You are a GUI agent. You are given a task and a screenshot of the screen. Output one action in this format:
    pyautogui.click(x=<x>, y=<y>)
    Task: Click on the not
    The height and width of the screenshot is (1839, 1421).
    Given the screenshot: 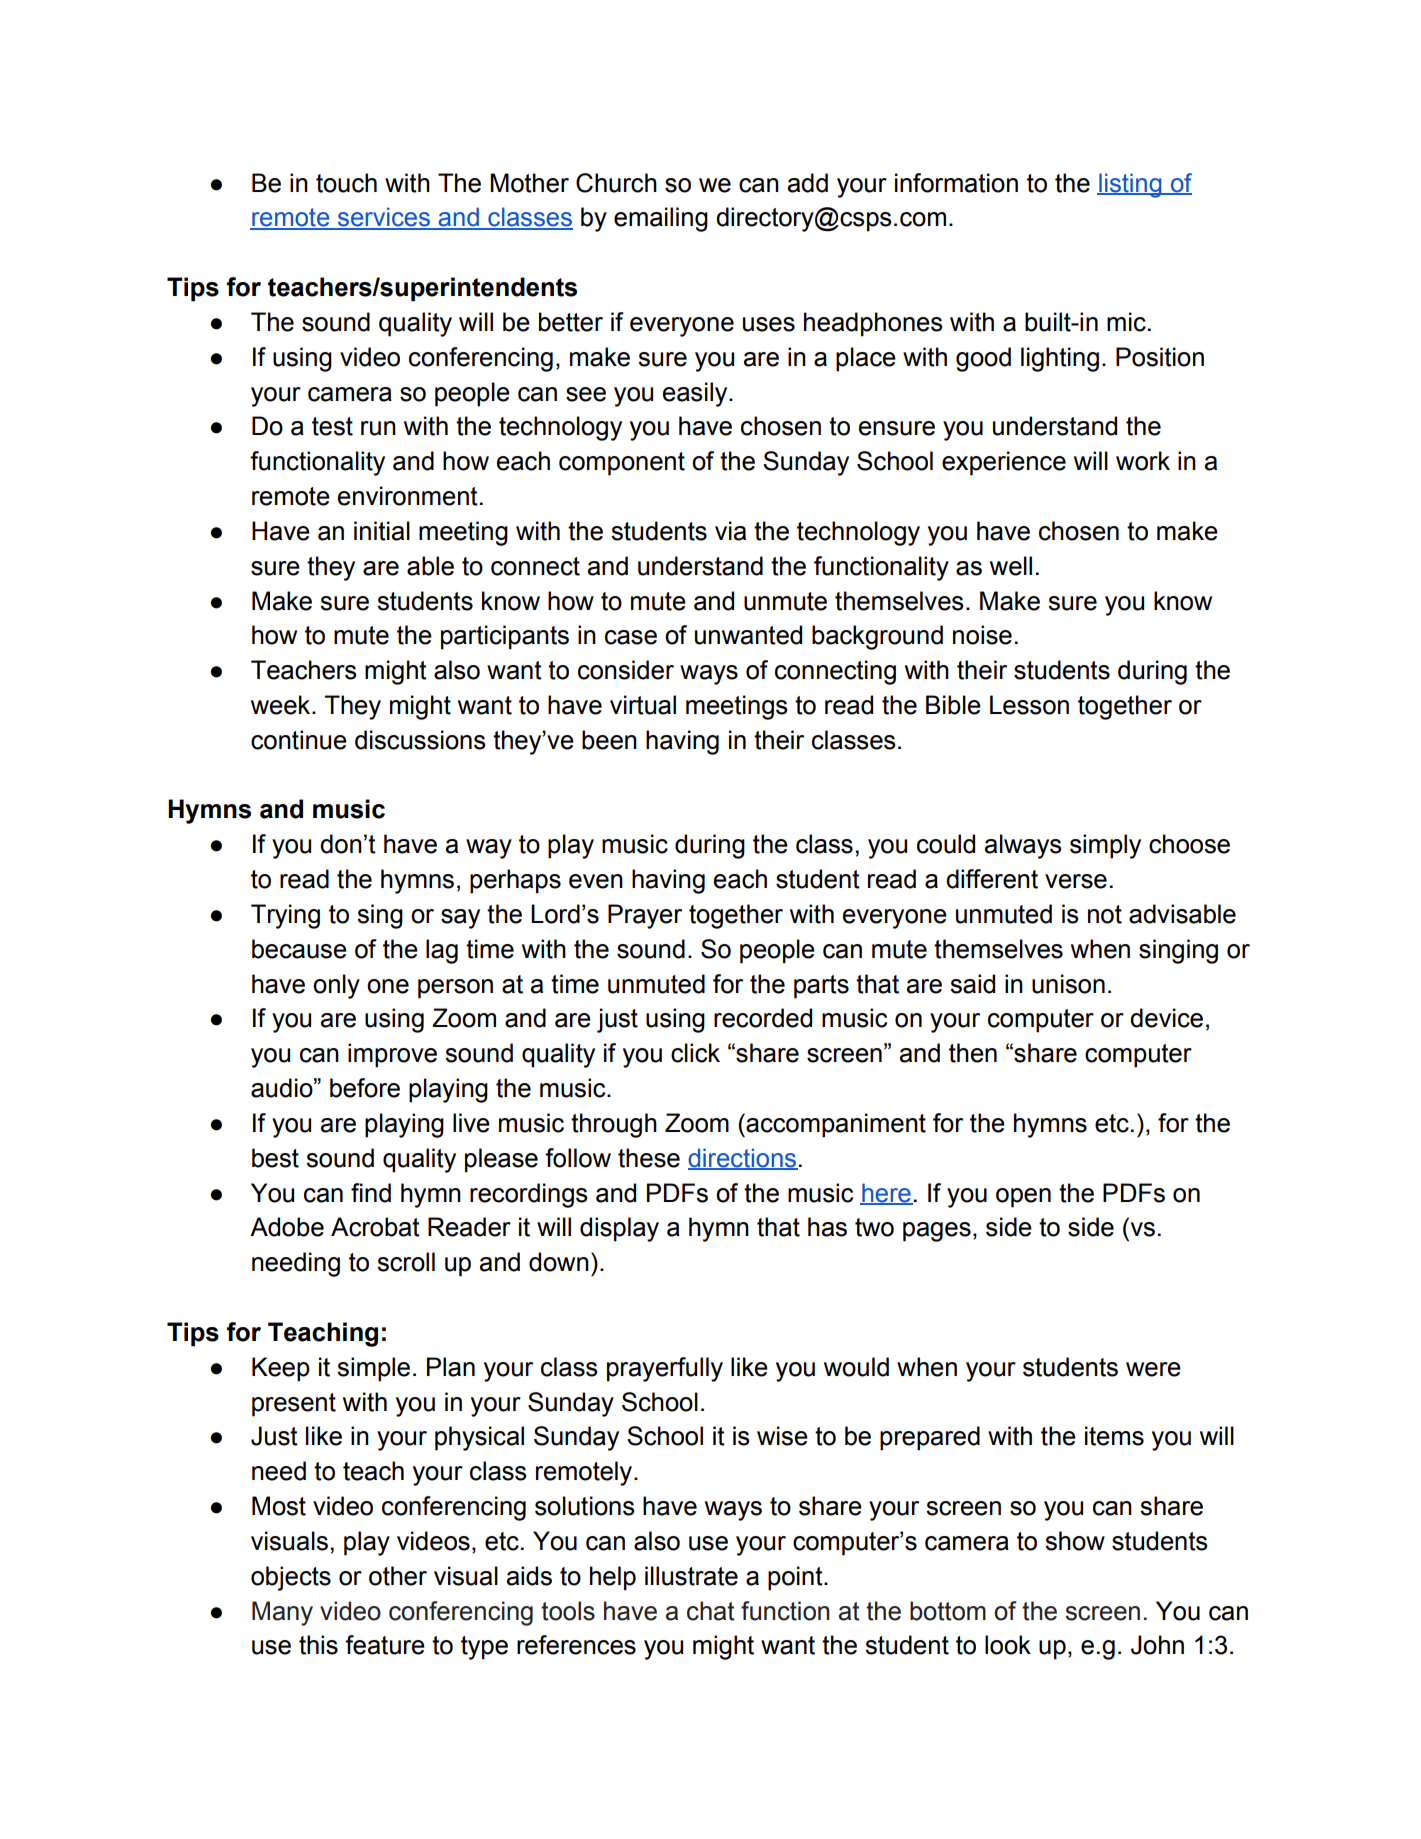 What is the action you would take?
    pyautogui.click(x=1105, y=914)
